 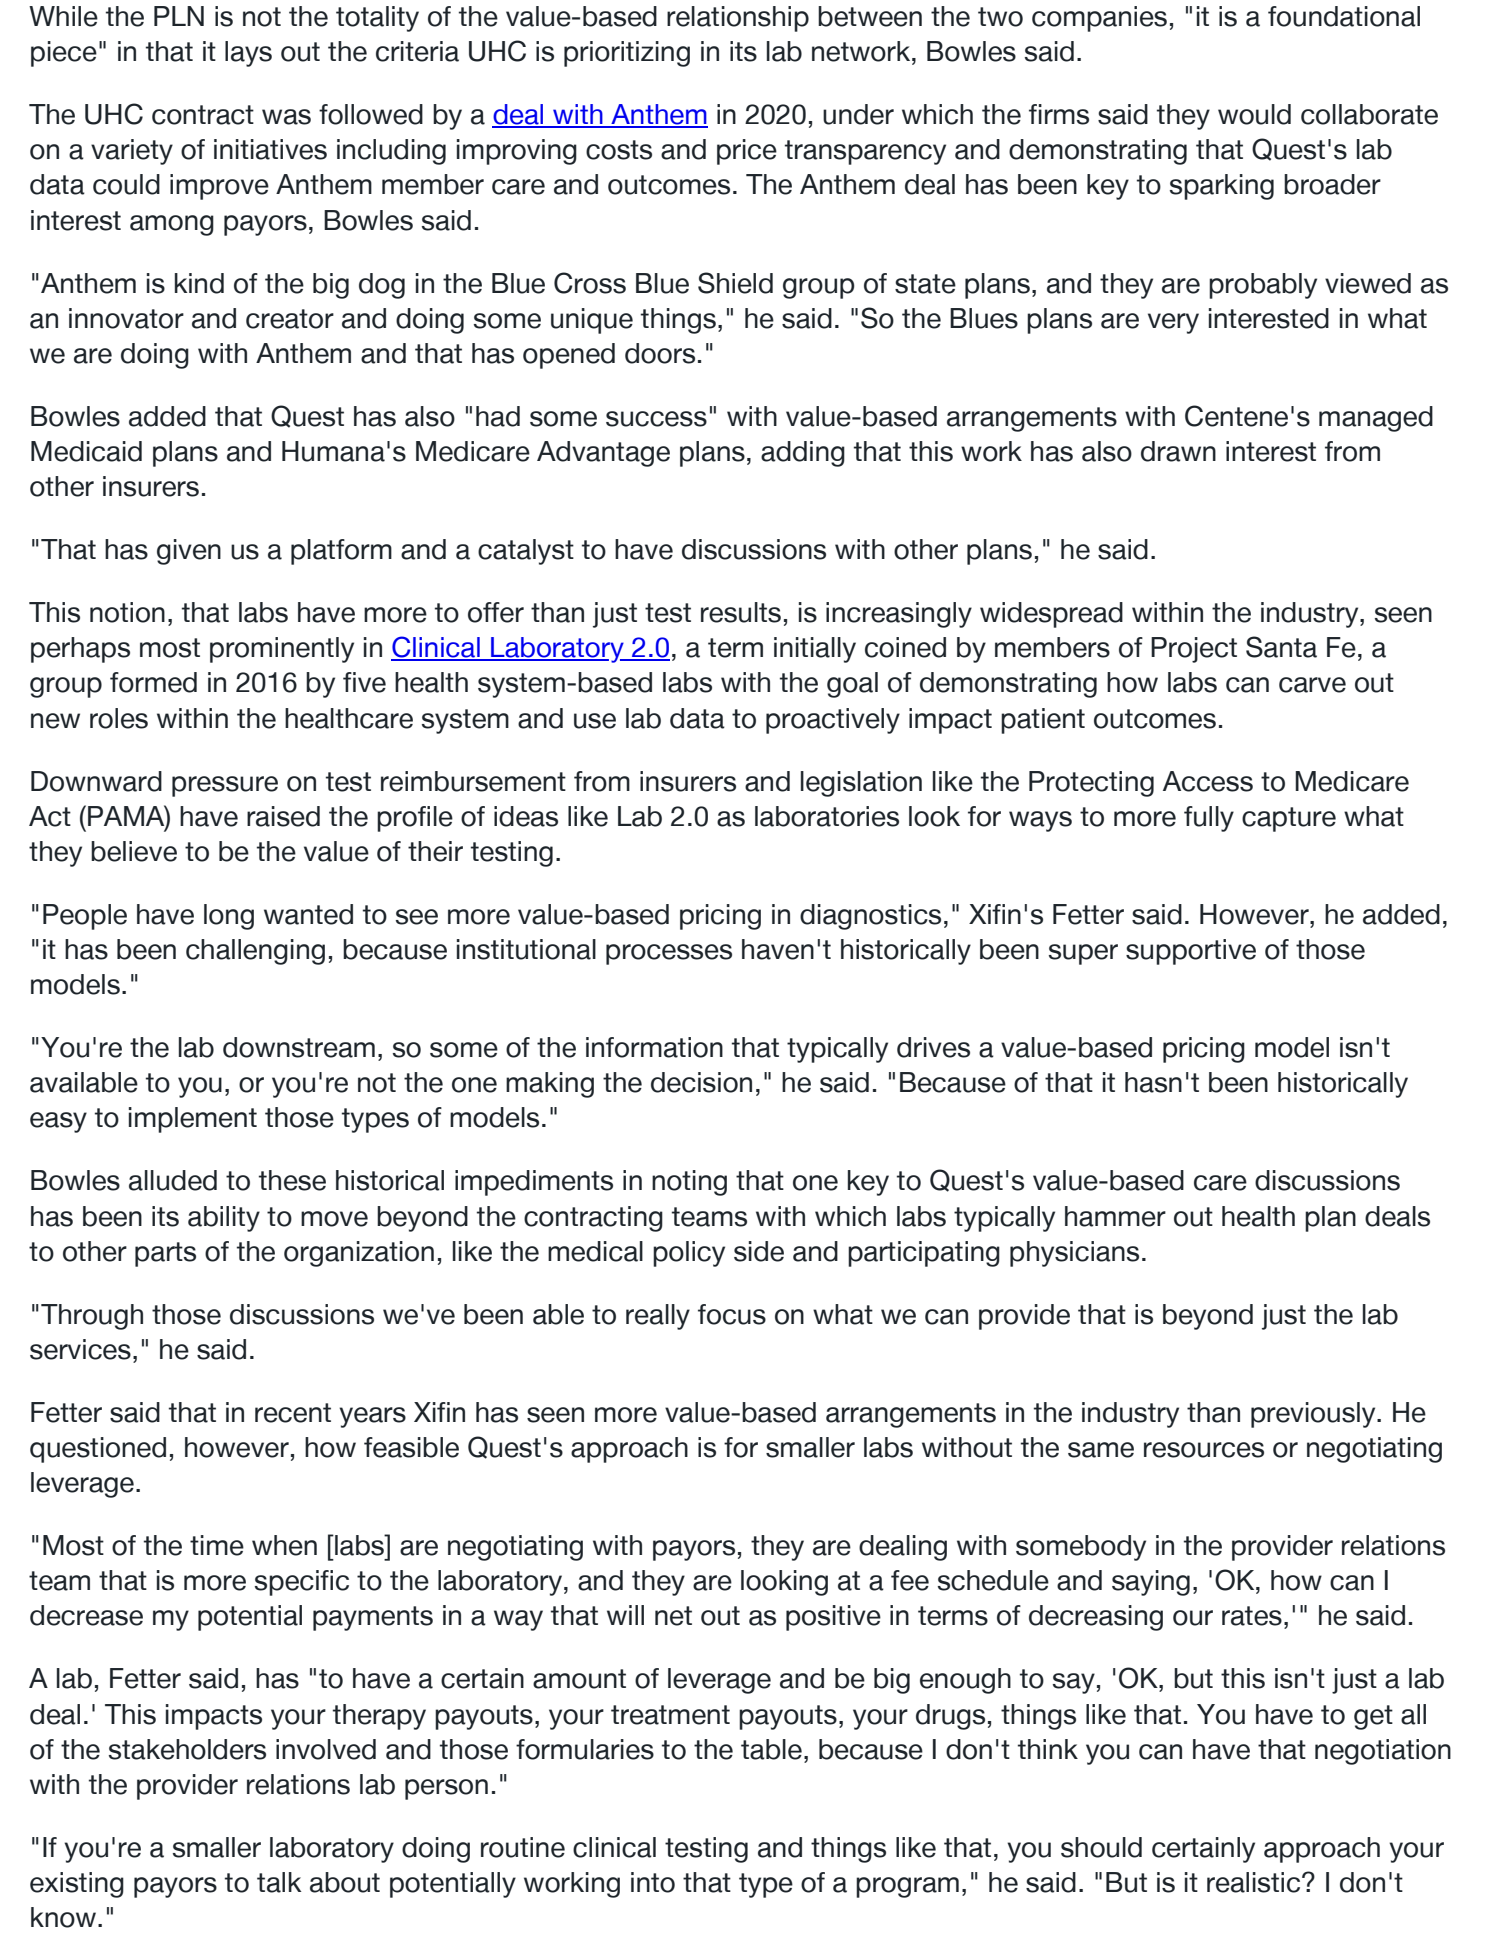 What do you see at coordinates (669, 954) in the document?
I see `processes` at bounding box center [669, 954].
